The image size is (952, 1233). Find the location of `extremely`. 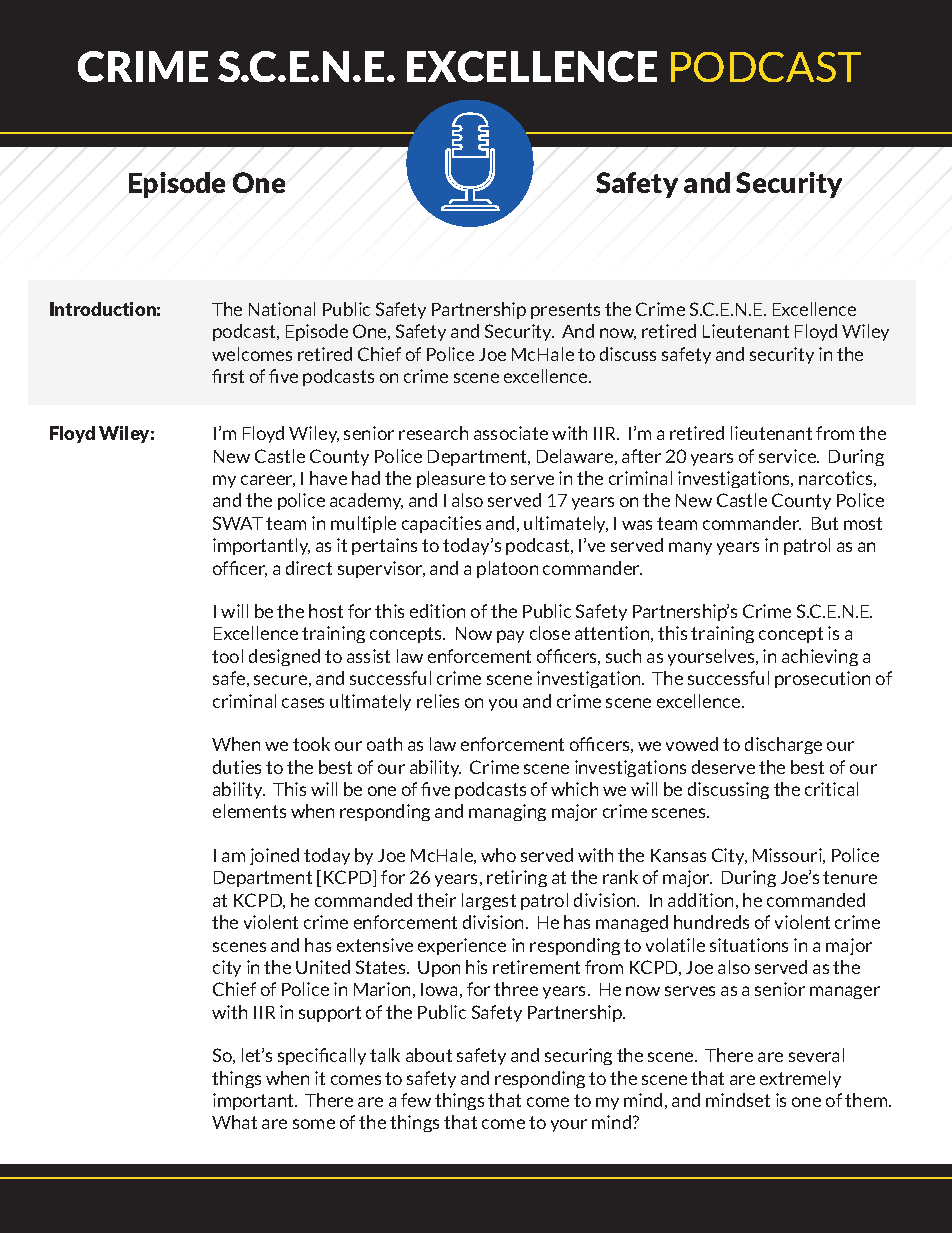

extremely is located at coordinates (800, 1079).
